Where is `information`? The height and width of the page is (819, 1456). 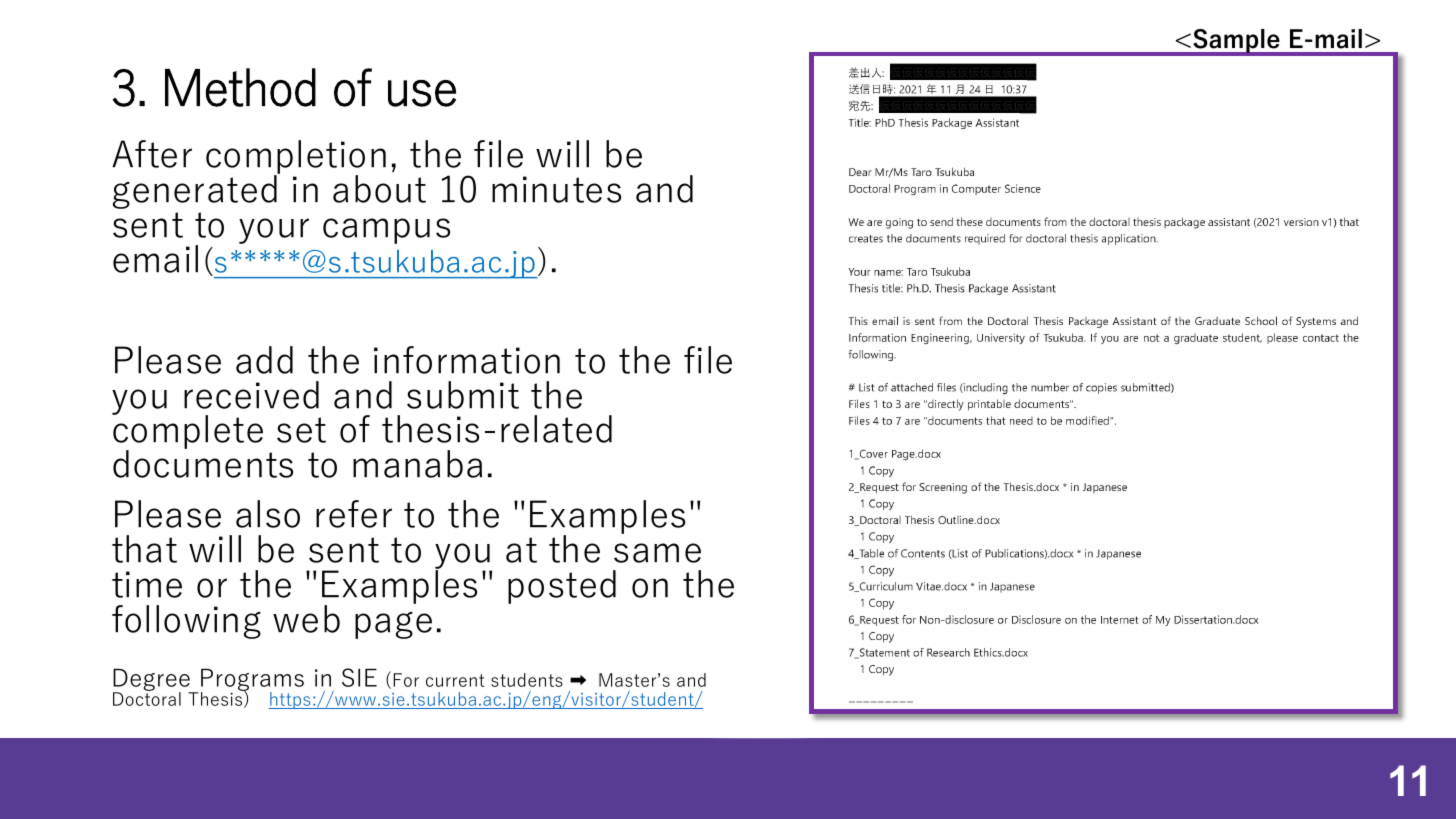 information is located at coordinates (467, 360).
